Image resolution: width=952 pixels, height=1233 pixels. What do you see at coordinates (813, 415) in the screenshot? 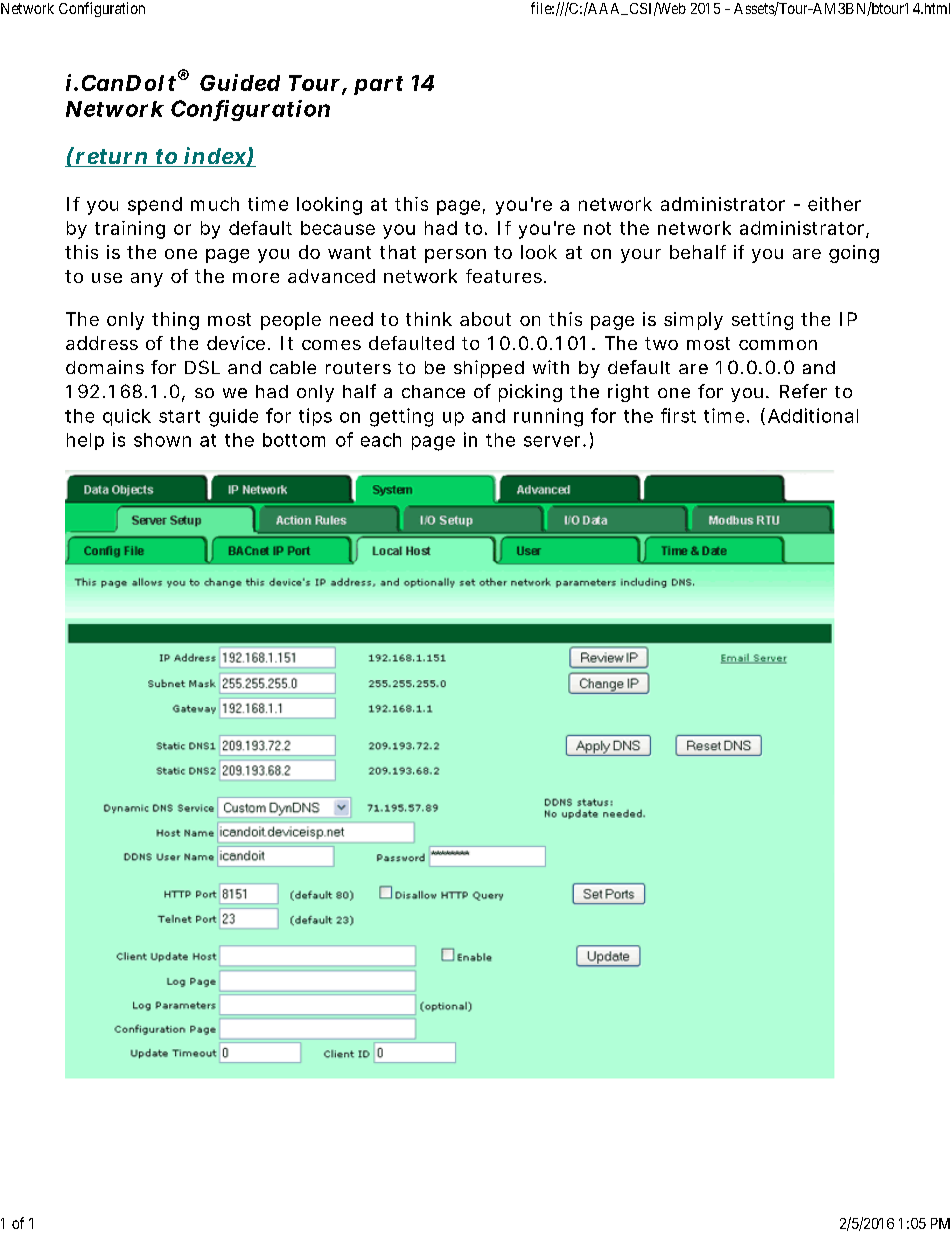
I see `Additional` at bounding box center [813, 415].
